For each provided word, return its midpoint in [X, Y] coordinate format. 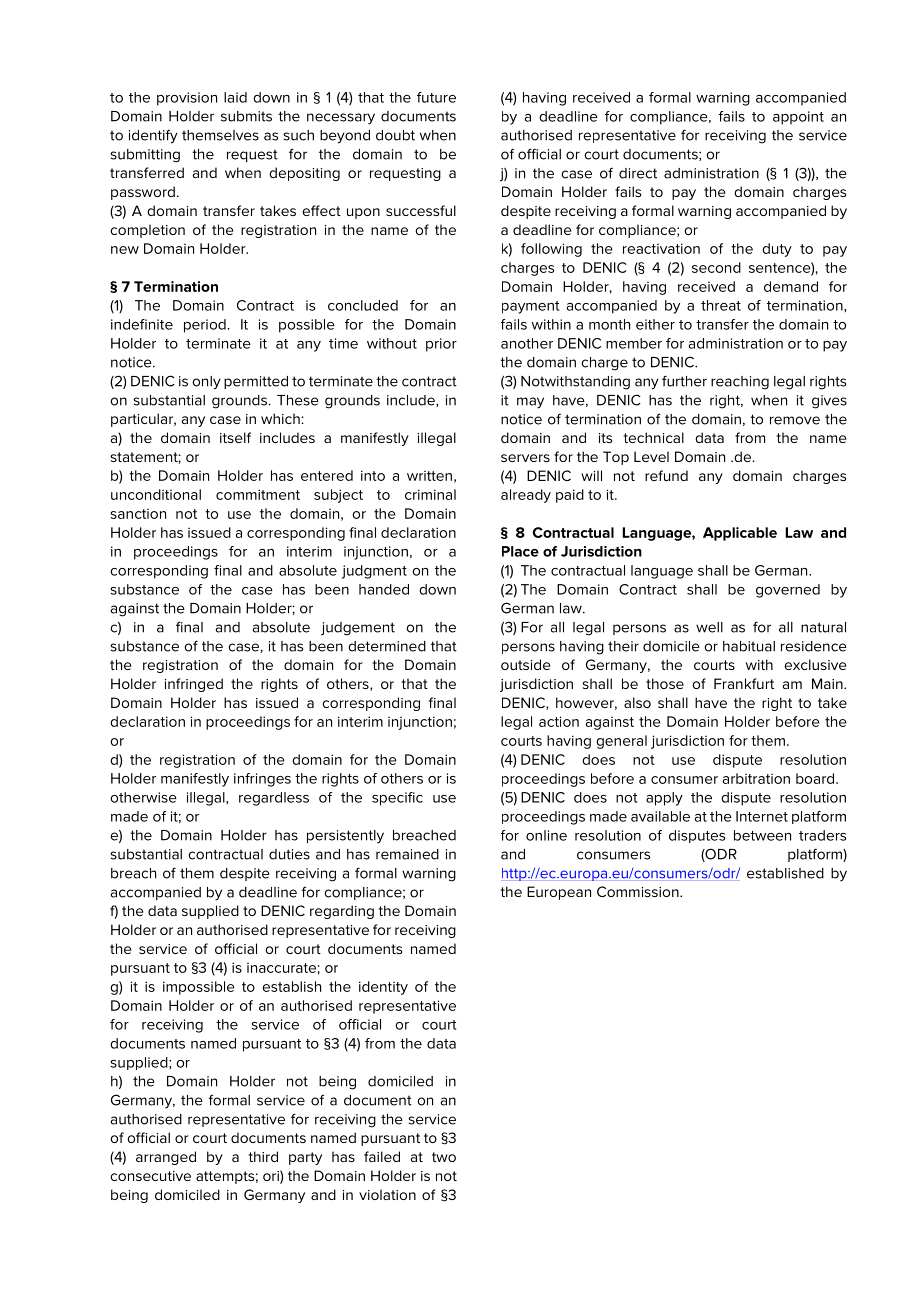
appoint [798, 118]
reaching [740, 383]
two [444, 1157]
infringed [194, 685]
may [530, 403]
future [436, 97]
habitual [749, 646]
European [559, 893]
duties [289, 854]
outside [525, 664]
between [762, 835]
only [206, 383]
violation [387, 1194]
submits [246, 116]
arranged [166, 1158]
